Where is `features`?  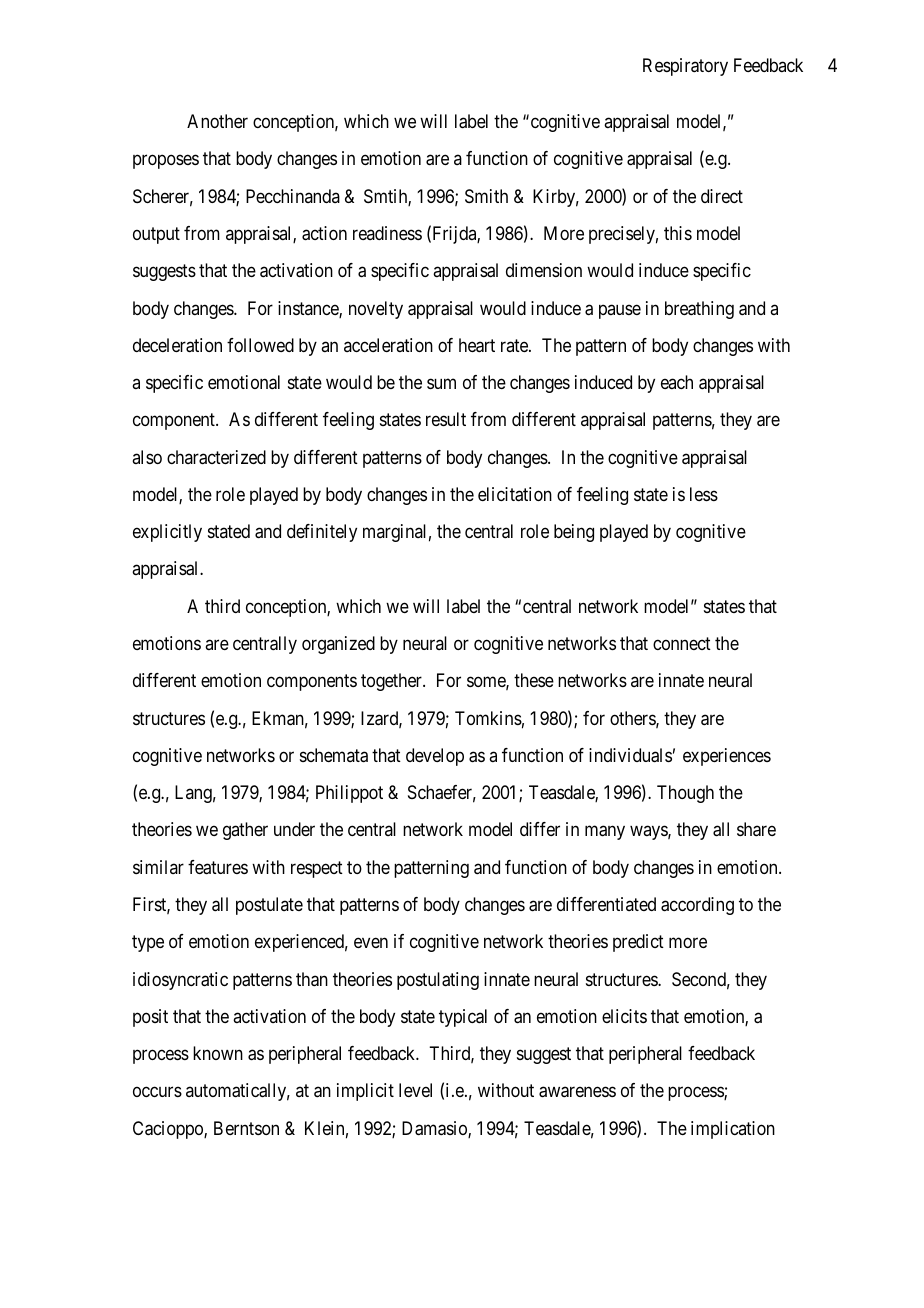 features is located at coordinates (218, 867).
